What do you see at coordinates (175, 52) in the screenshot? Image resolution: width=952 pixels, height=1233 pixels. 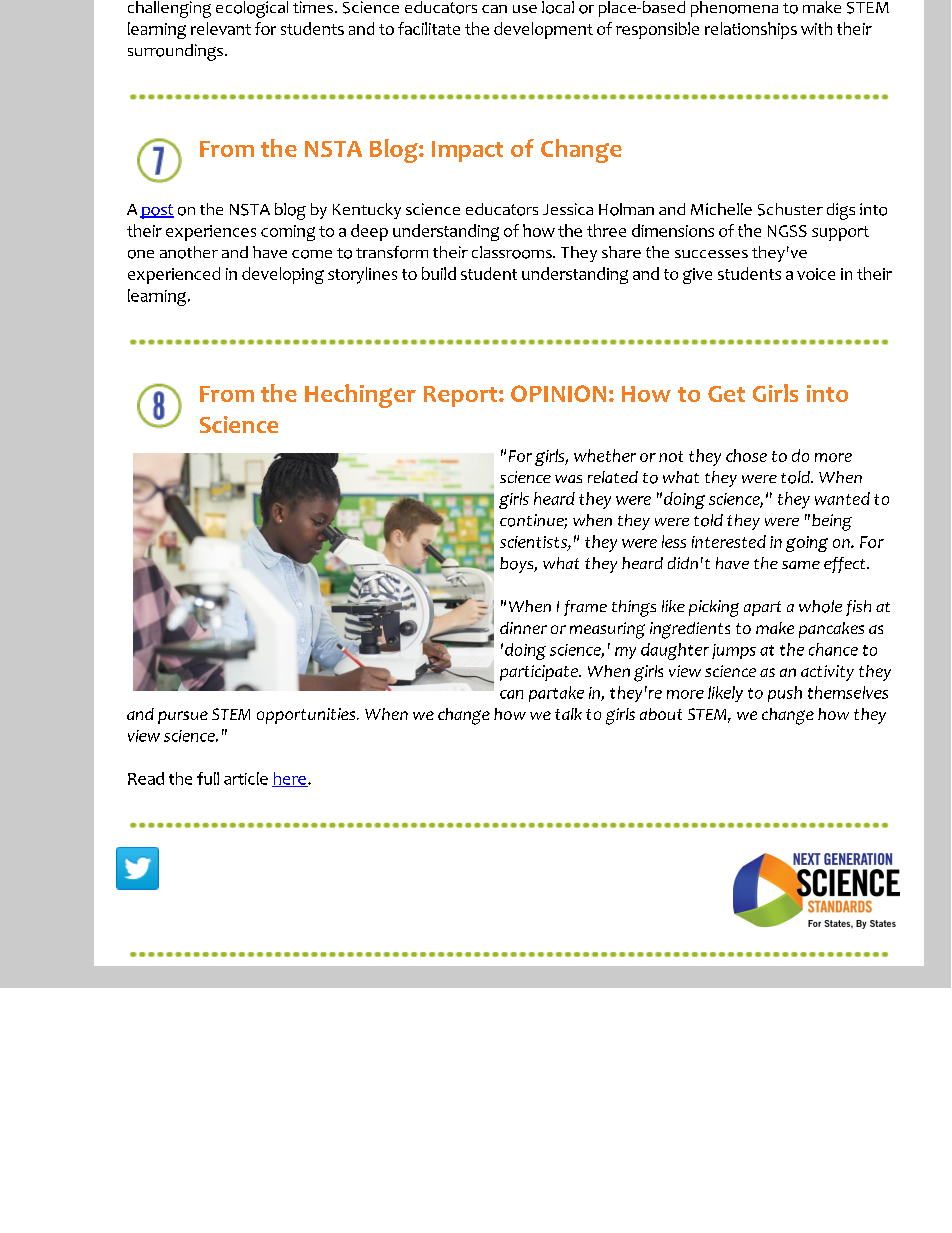 I see `surroundings` at bounding box center [175, 52].
